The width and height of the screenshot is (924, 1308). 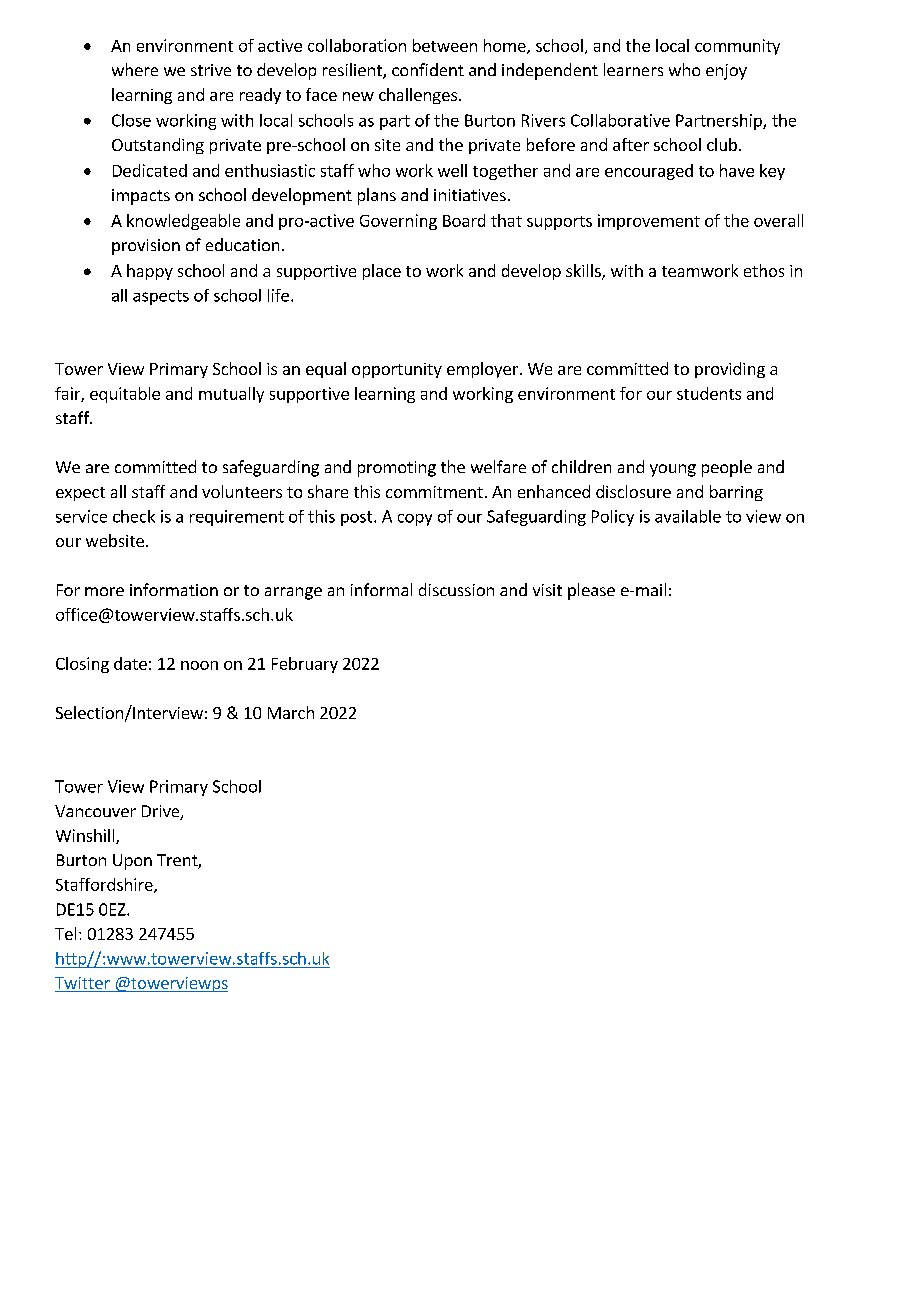 I want to click on Twitter, so click(x=83, y=984).
